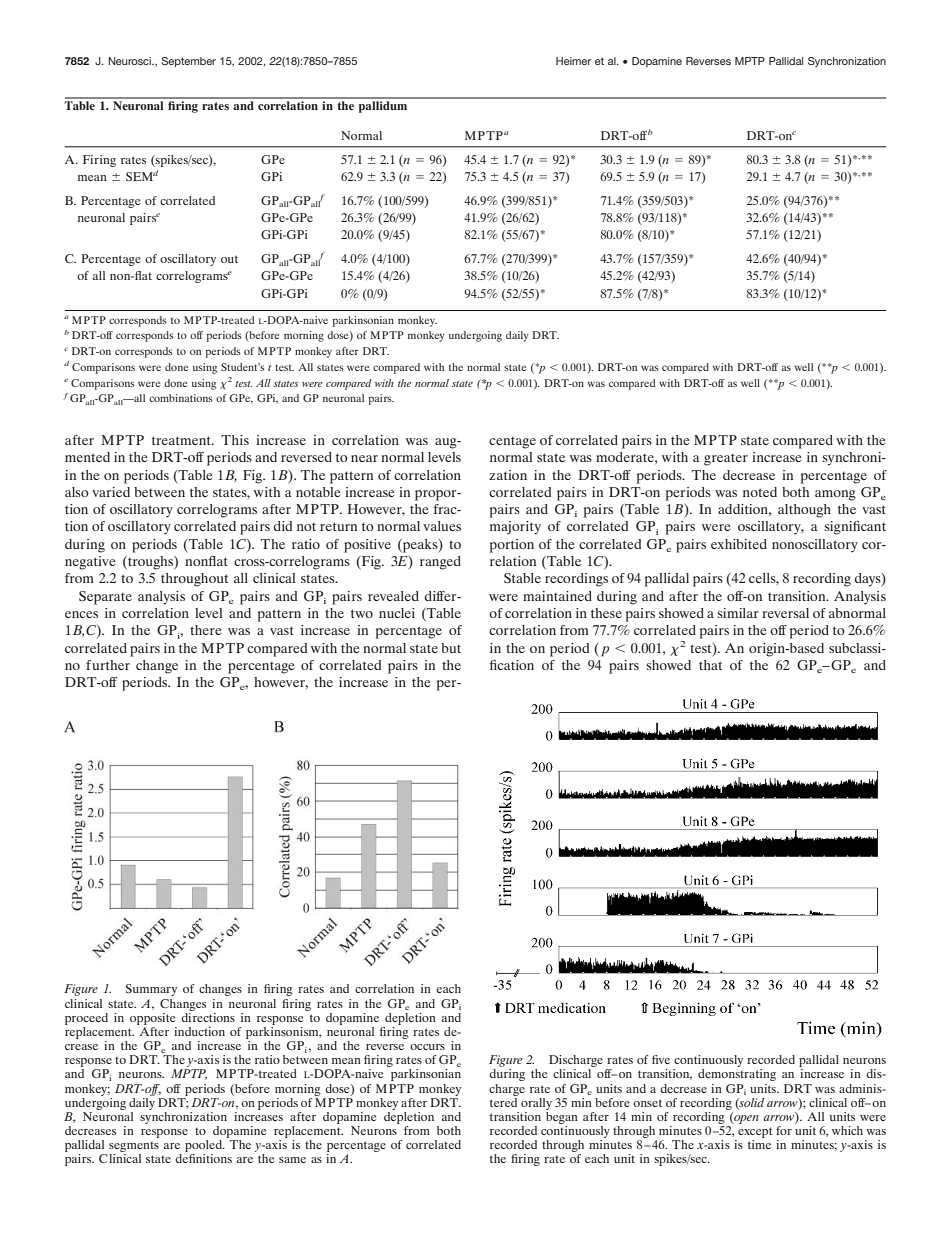  I want to click on but, so click(451, 648).
